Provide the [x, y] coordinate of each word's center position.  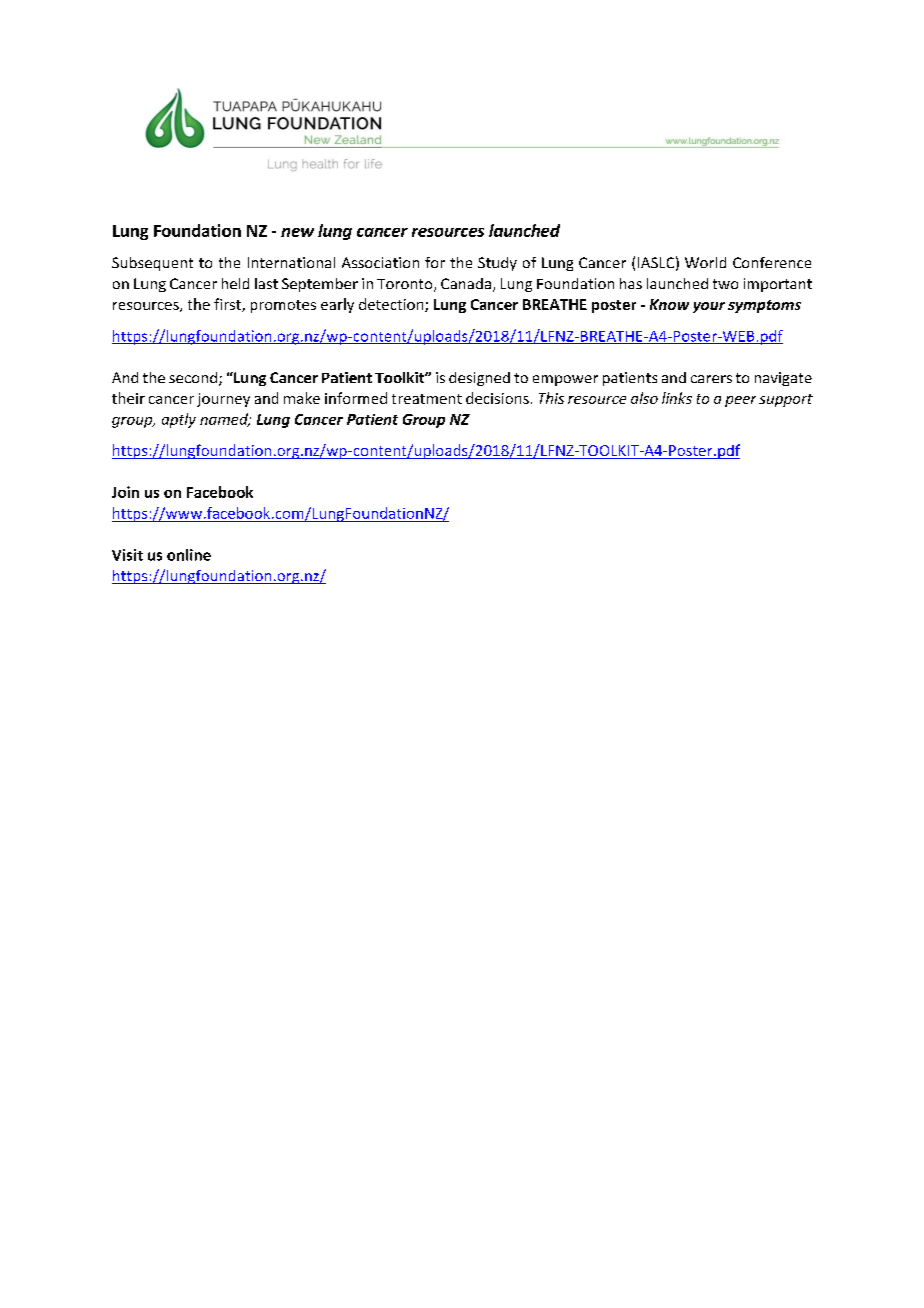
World [705, 262]
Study [497, 264]
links [677, 398]
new [297, 232]
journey [223, 400]
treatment [427, 399]
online [189, 555]
